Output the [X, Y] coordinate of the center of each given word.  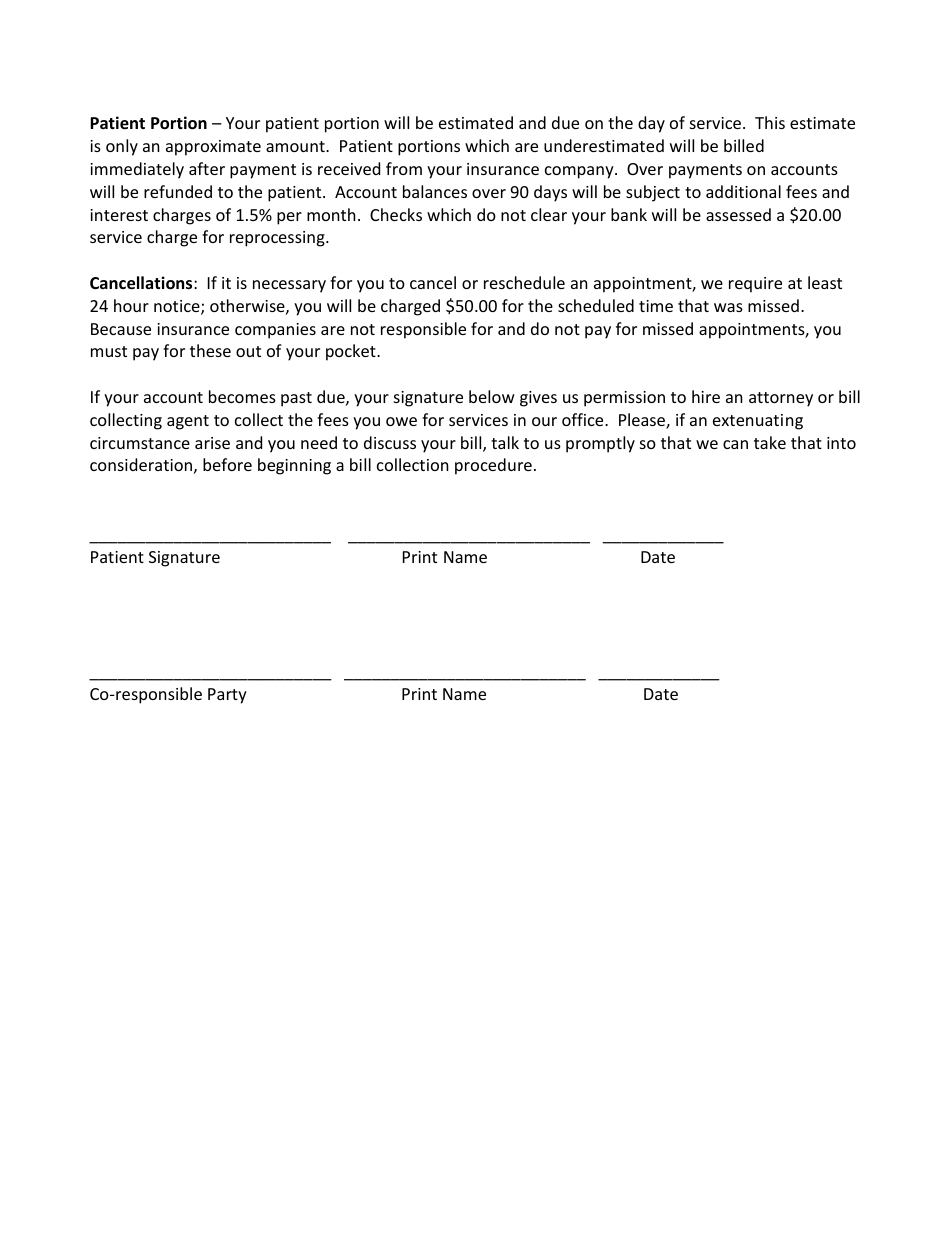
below [492, 396]
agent [188, 422]
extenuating [758, 422]
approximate [213, 148]
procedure [493, 466]
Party [227, 696]
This [770, 122]
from [404, 168]
